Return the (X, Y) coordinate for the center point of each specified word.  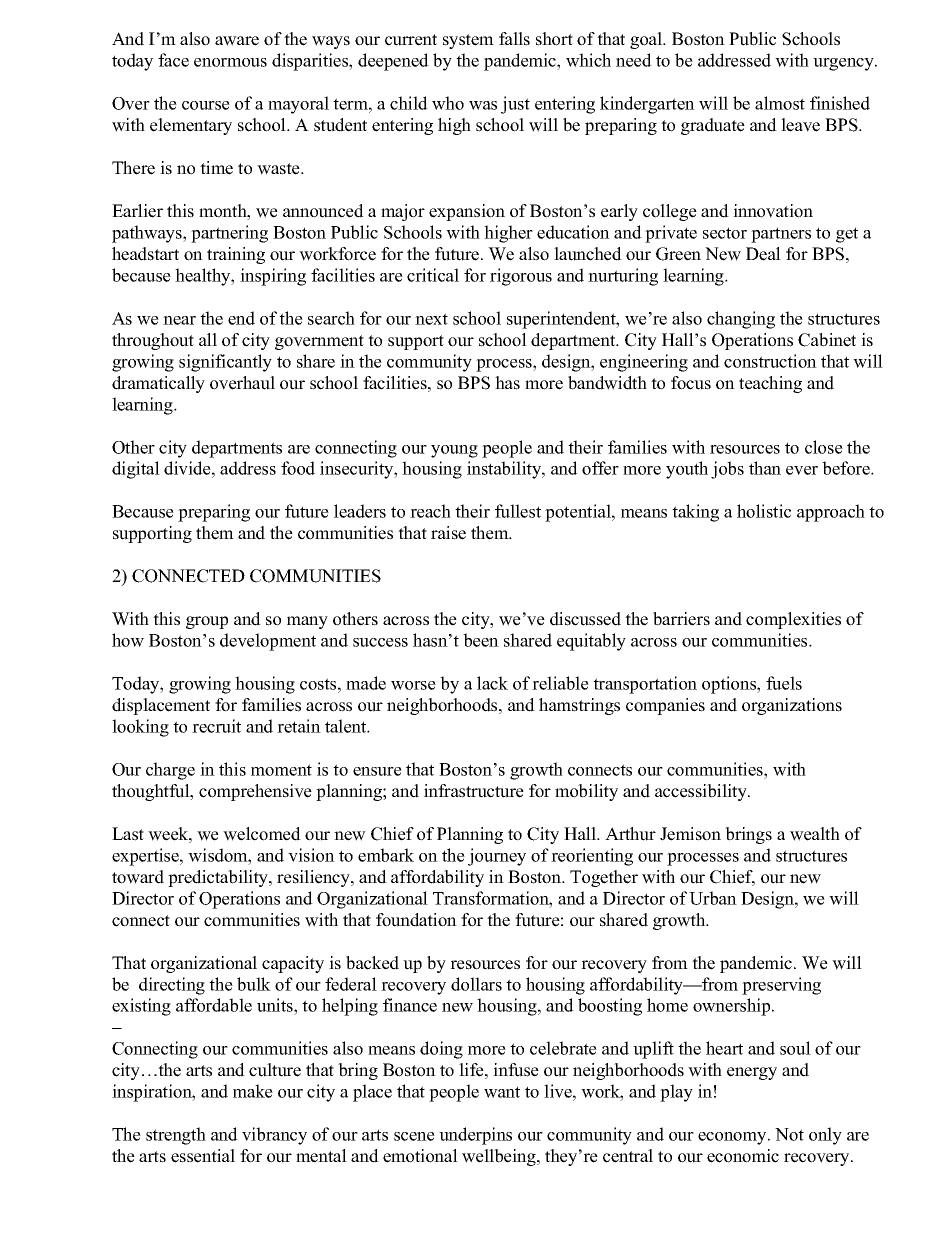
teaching (770, 384)
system (468, 41)
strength (176, 1136)
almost (780, 103)
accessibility (702, 792)
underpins (475, 1136)
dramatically (158, 384)
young (454, 451)
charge (170, 771)
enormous (230, 62)
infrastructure (474, 791)
